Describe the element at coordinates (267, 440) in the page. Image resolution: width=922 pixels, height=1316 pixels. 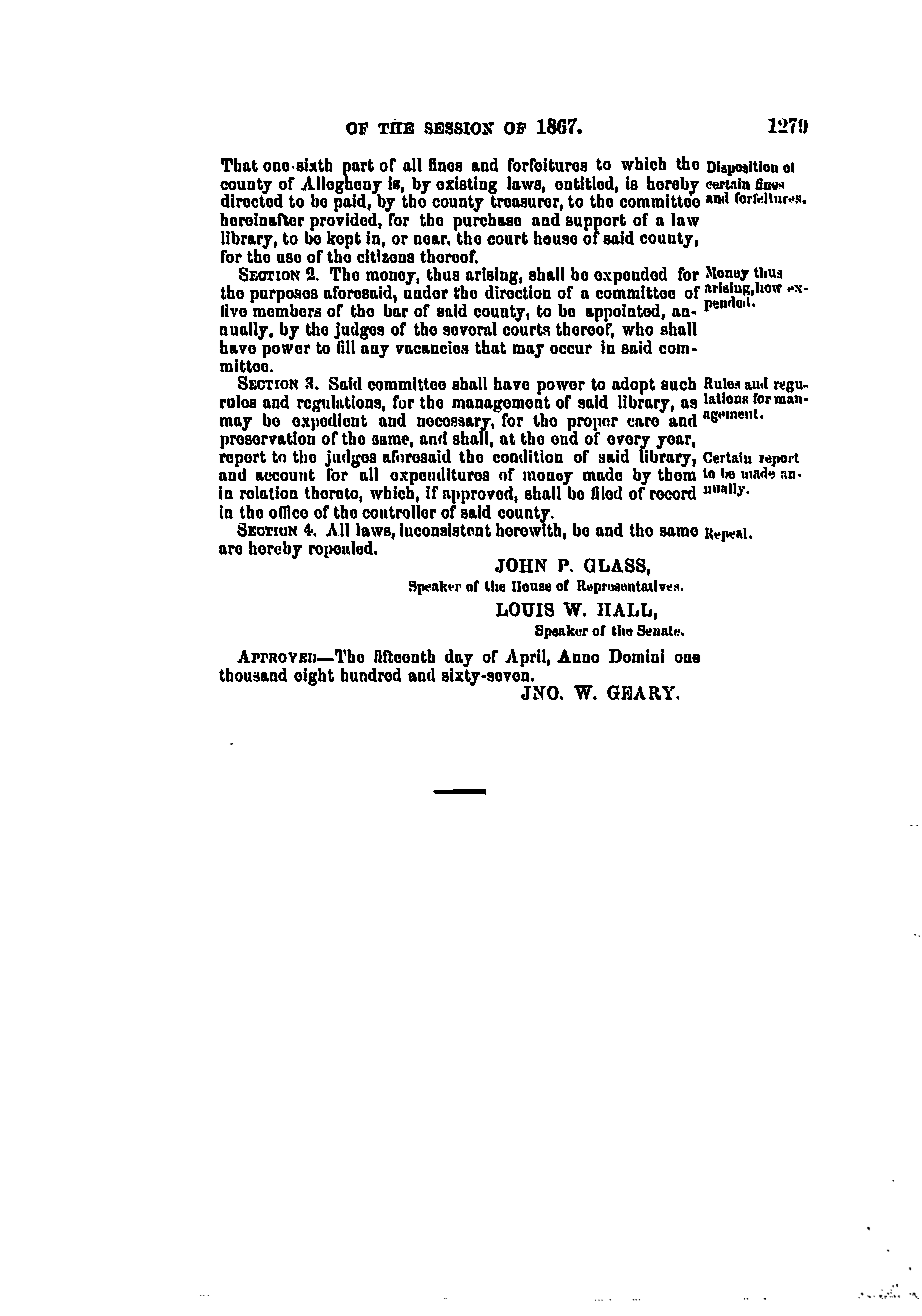
I see `preservation` at that location.
